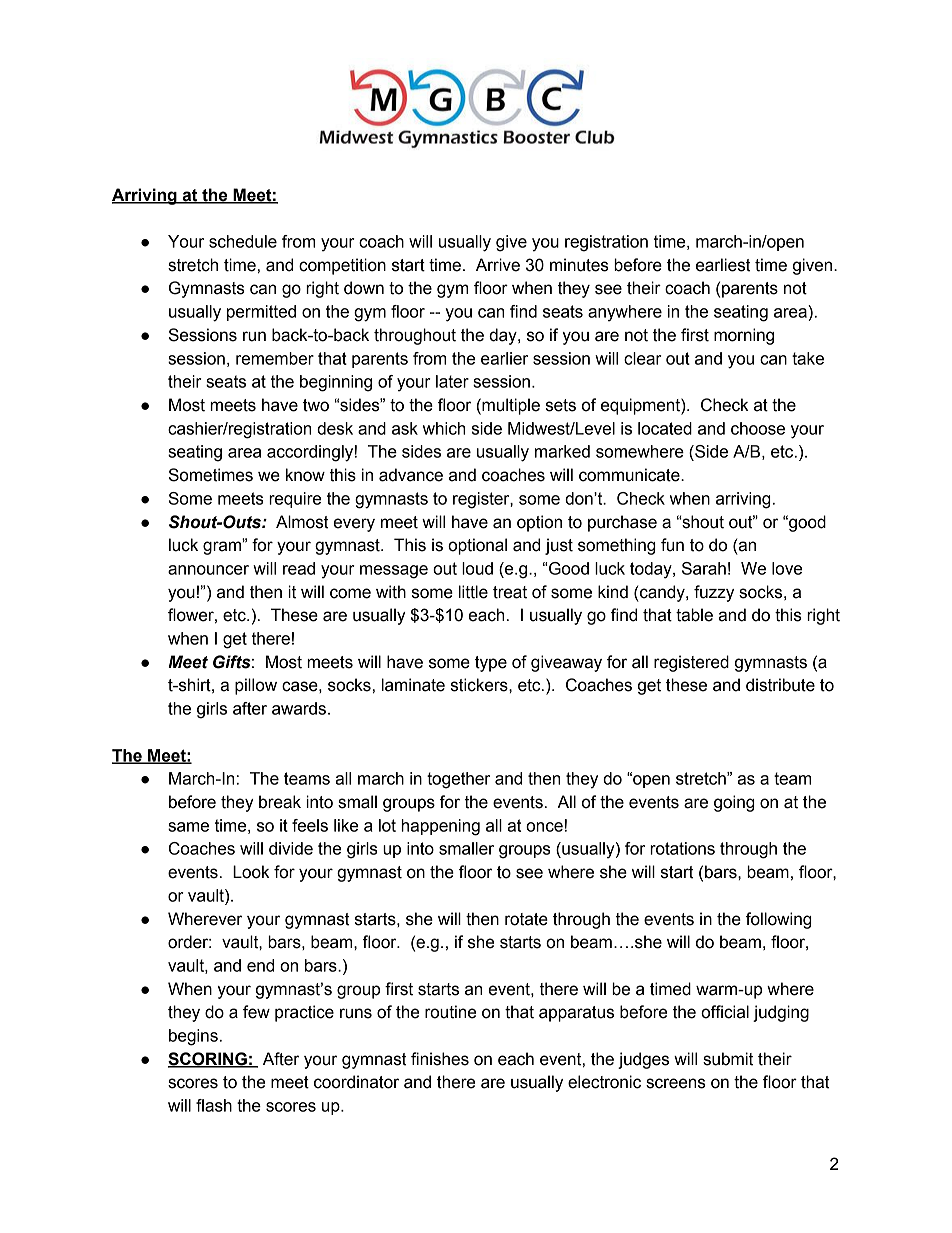  What do you see at coordinates (440, 1059) in the screenshot?
I see `finishes` at bounding box center [440, 1059].
